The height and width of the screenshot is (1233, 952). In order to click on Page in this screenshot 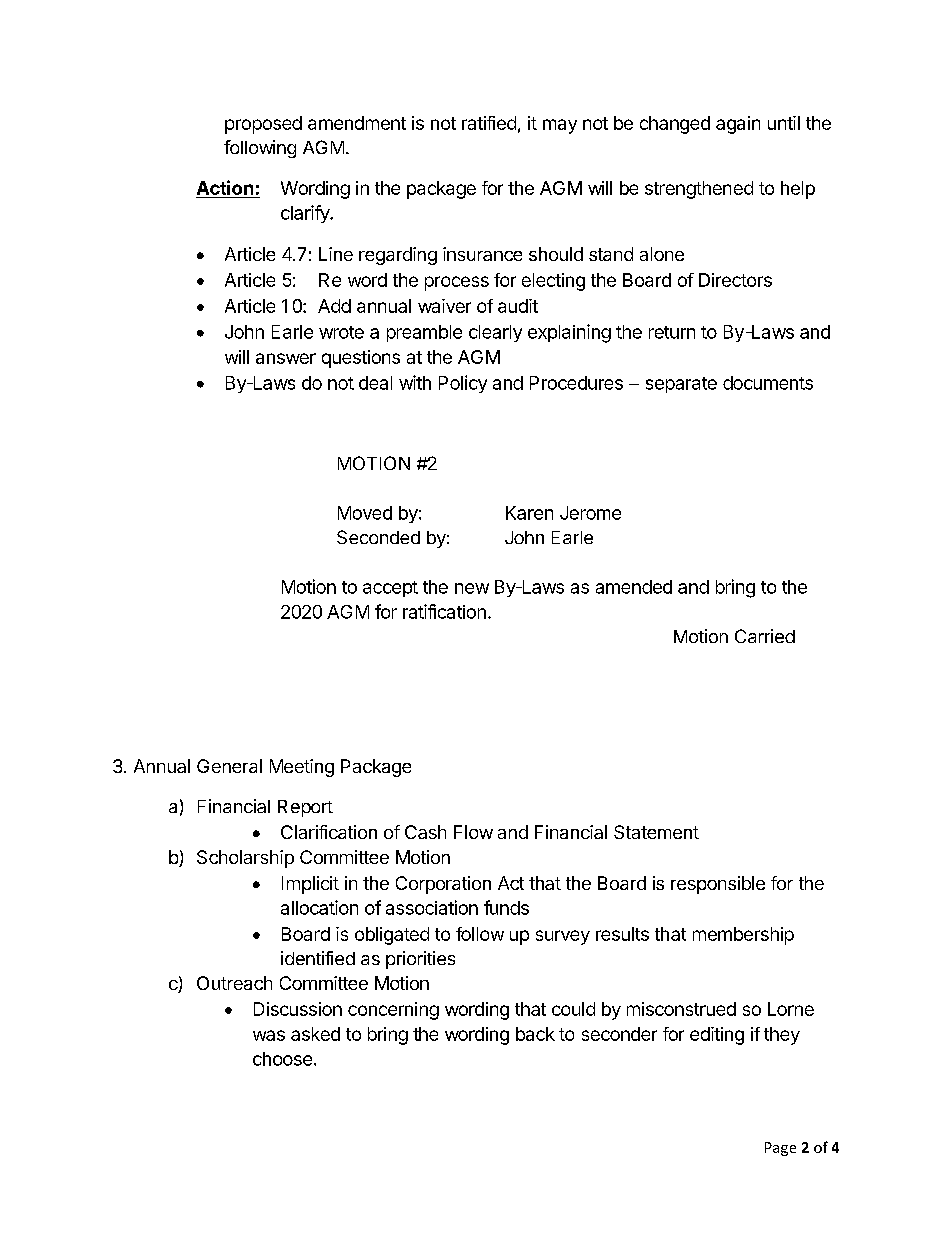, I will do `click(780, 1149)`.
